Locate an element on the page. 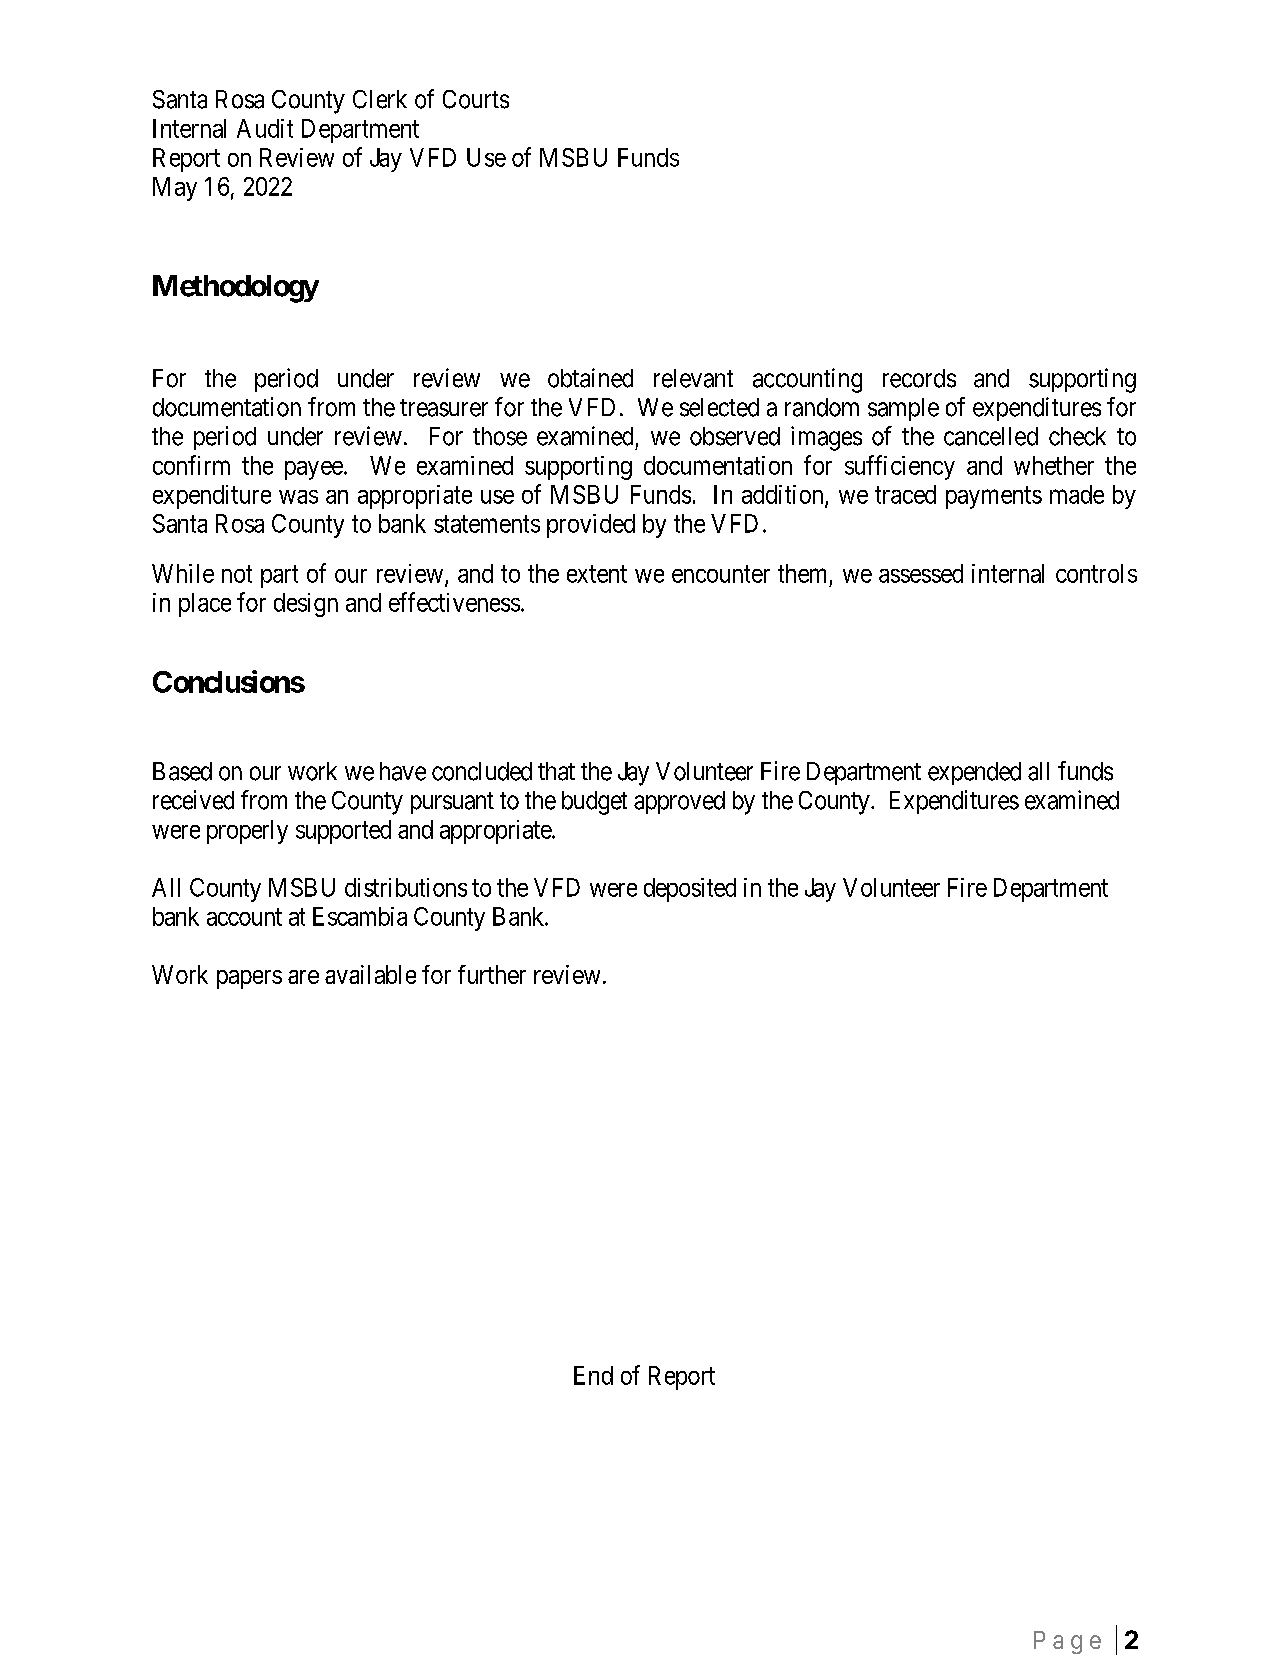 The height and width of the document is (1667, 1288). design is located at coordinates (306, 605).
